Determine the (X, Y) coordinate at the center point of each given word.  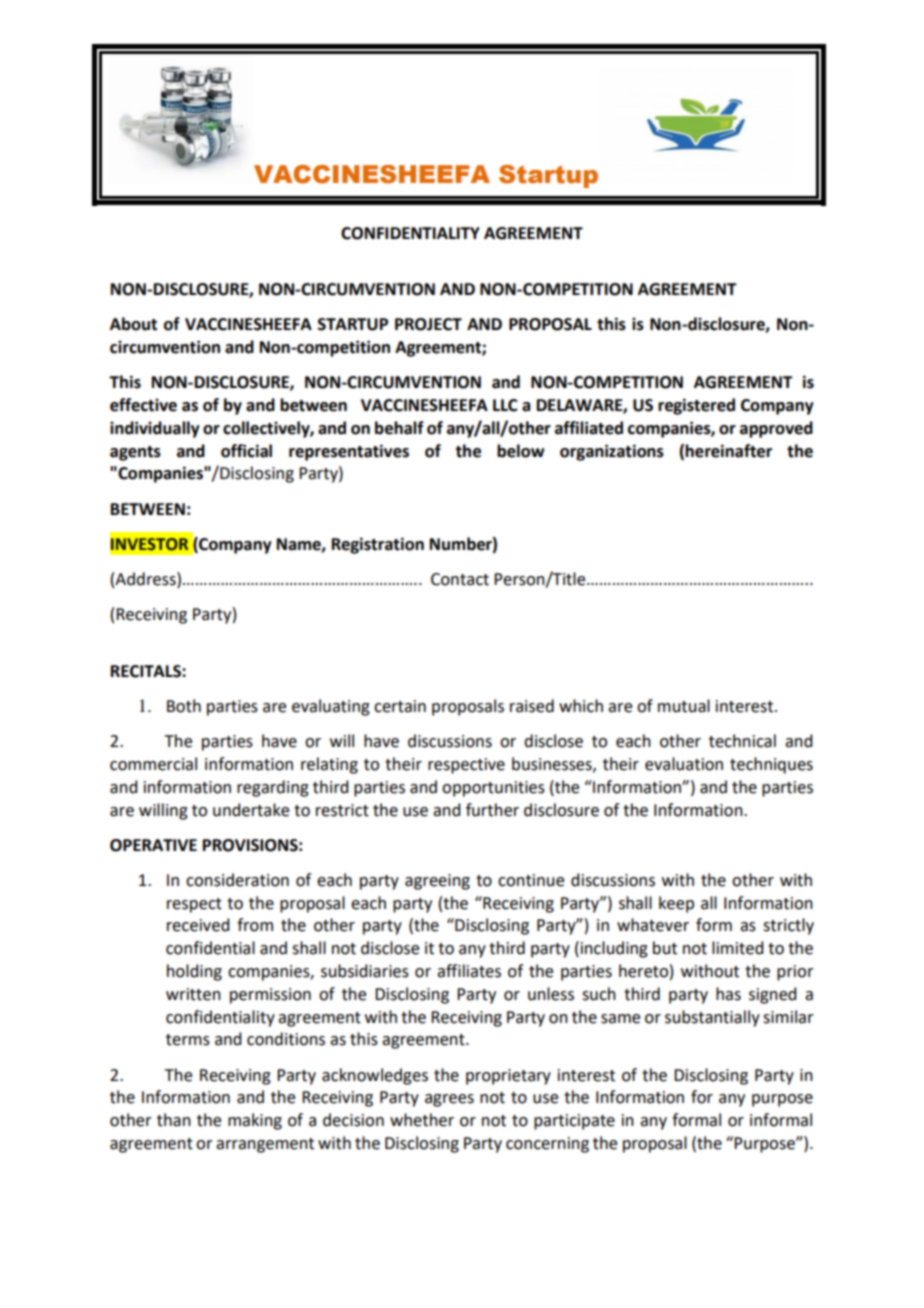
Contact (460, 579)
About (133, 324)
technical (742, 741)
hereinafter (728, 451)
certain (400, 706)
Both (184, 706)
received (198, 925)
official (246, 451)
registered (696, 406)
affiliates (469, 971)
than (174, 1120)
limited (737, 948)
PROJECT (428, 324)
